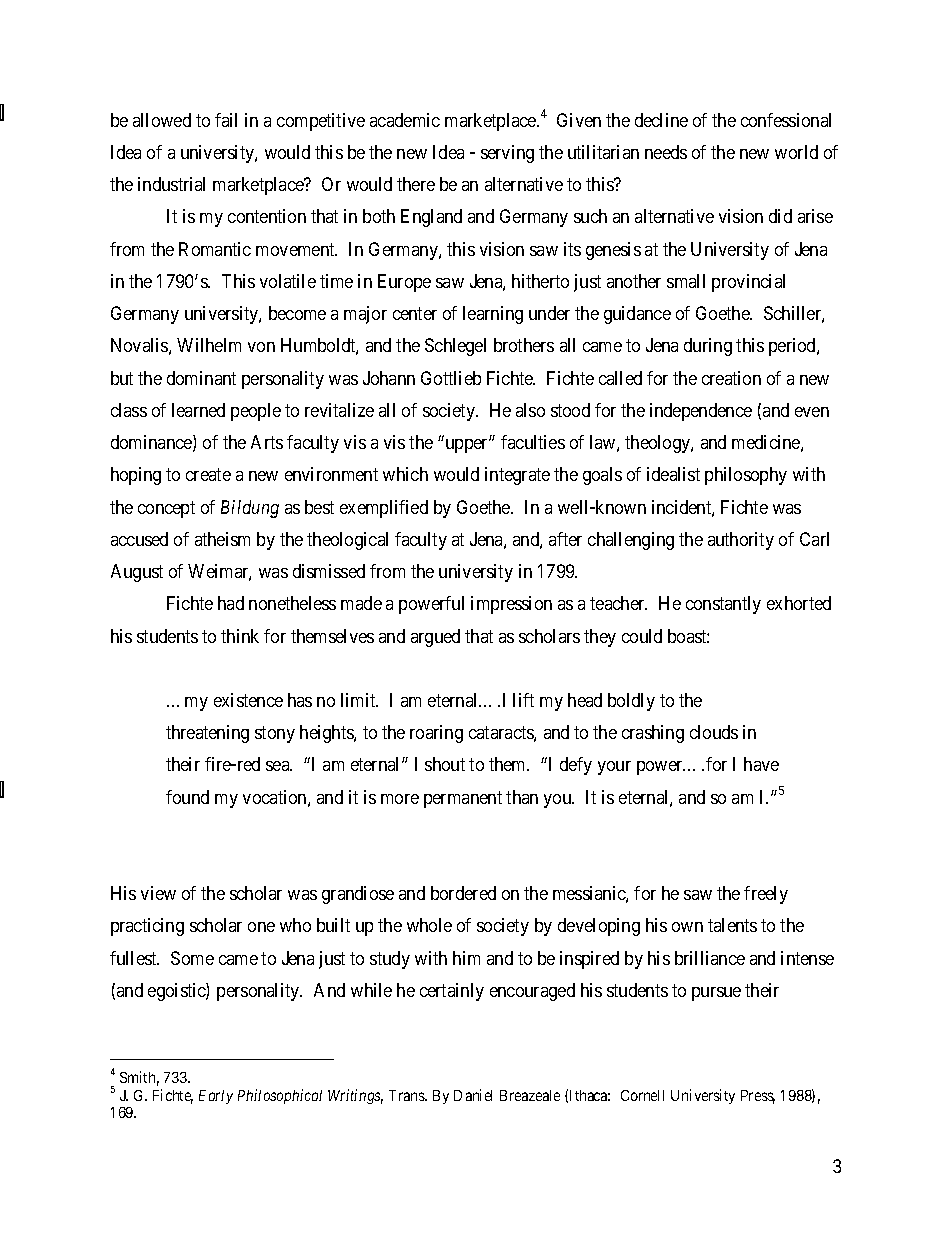 This document has width=952, height=1233. Describe the element at coordinates (642, 1095) in the document. I see `Cornell` at that location.
